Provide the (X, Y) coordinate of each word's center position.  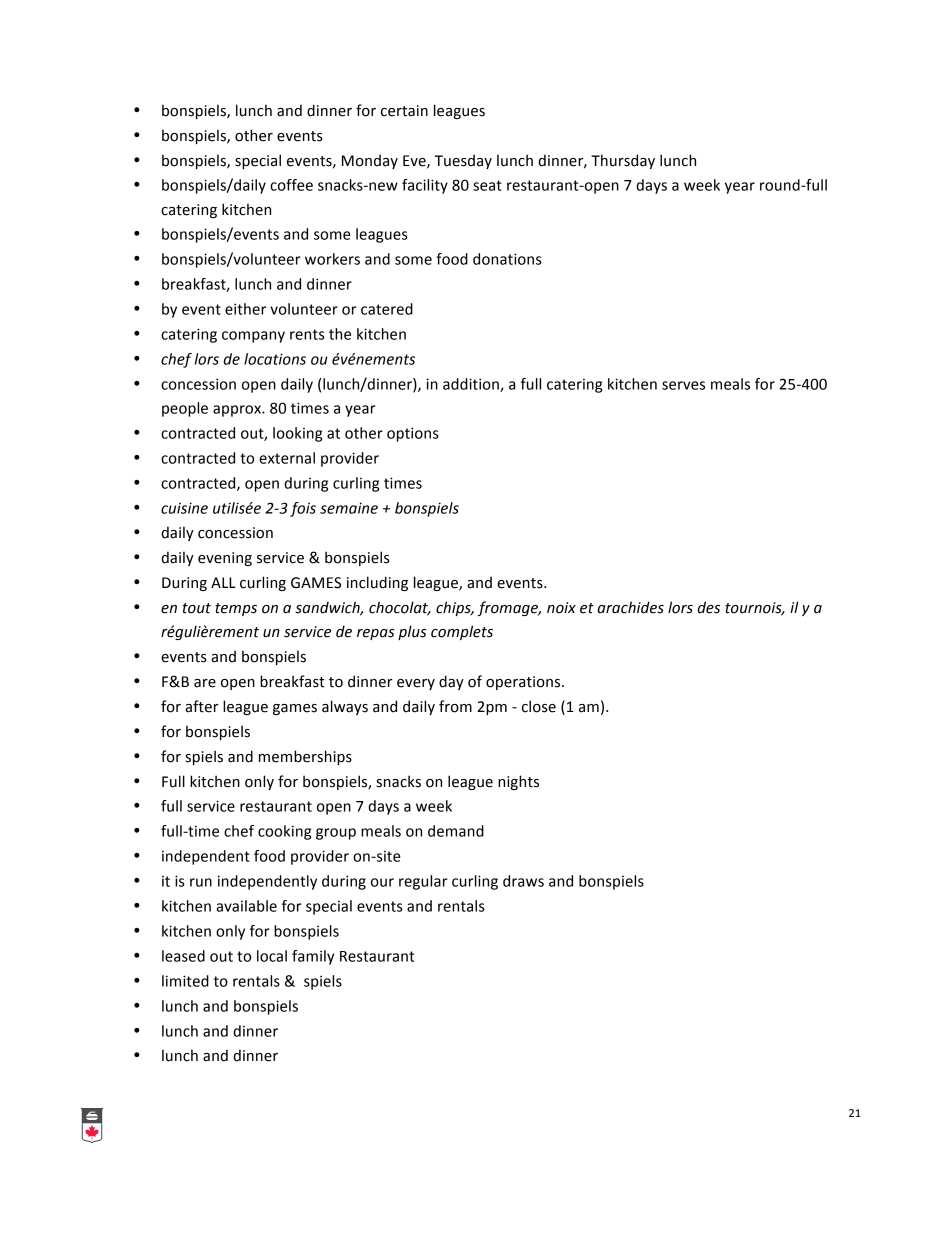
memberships (305, 757)
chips (454, 608)
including (377, 583)
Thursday (623, 161)
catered (387, 309)
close (539, 706)
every (416, 684)
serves (683, 385)
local (272, 956)
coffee (291, 185)
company (253, 337)
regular (423, 882)
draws (523, 881)
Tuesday (463, 161)
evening (225, 559)
